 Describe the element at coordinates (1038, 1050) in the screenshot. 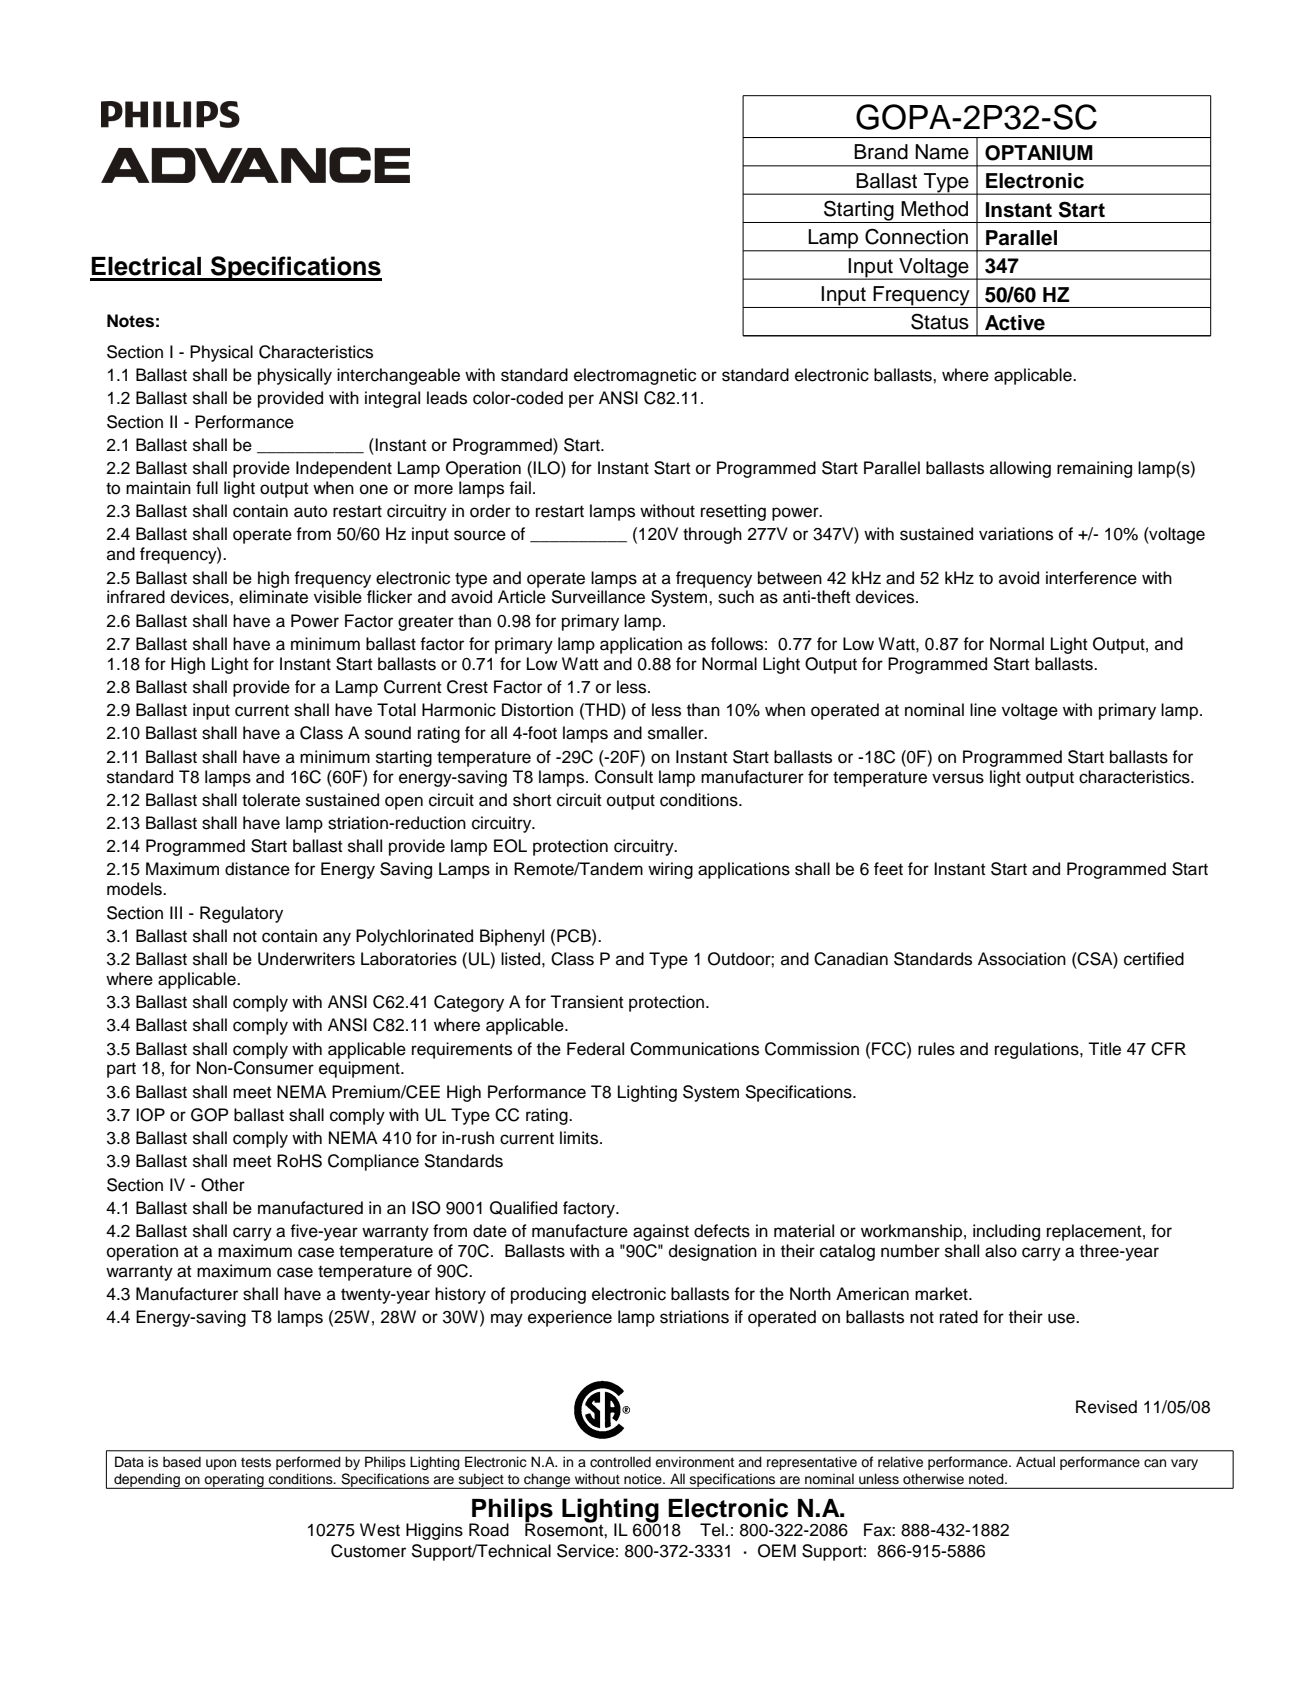

I see `regulations` at that location.
